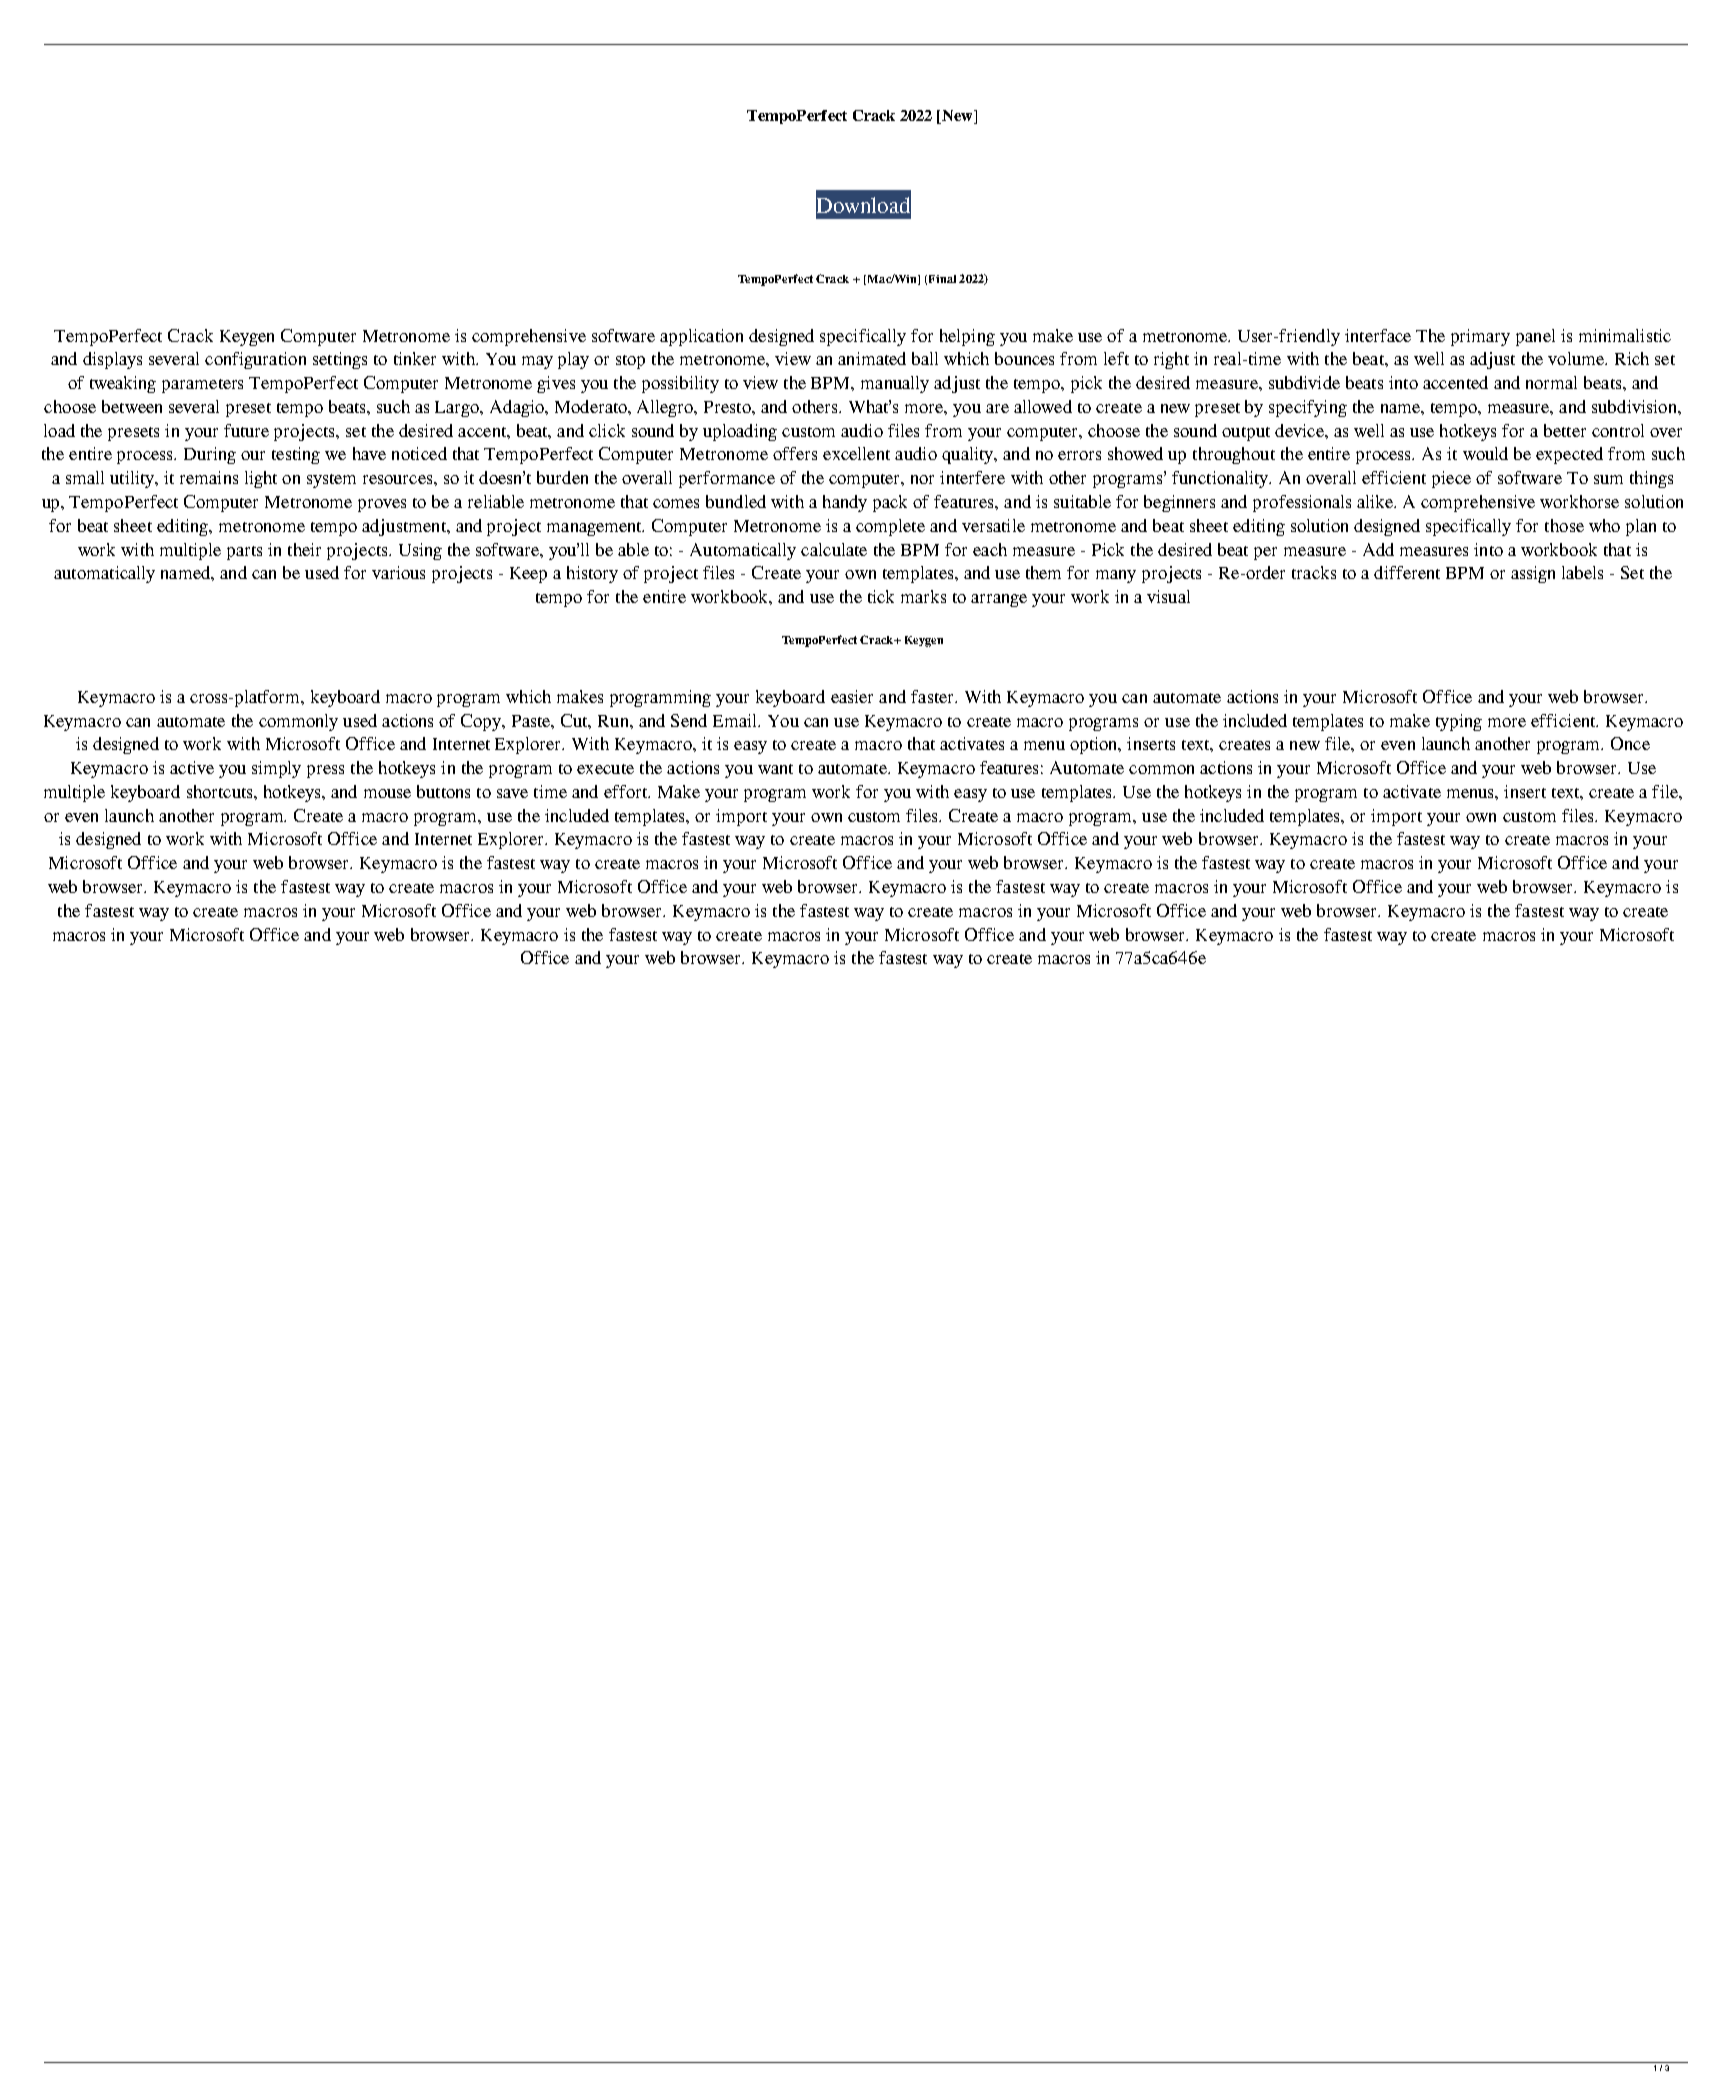 The height and width of the document is (2092, 1732). Describe the element at coordinates (255, 360) in the document. I see `configuration` at that location.
